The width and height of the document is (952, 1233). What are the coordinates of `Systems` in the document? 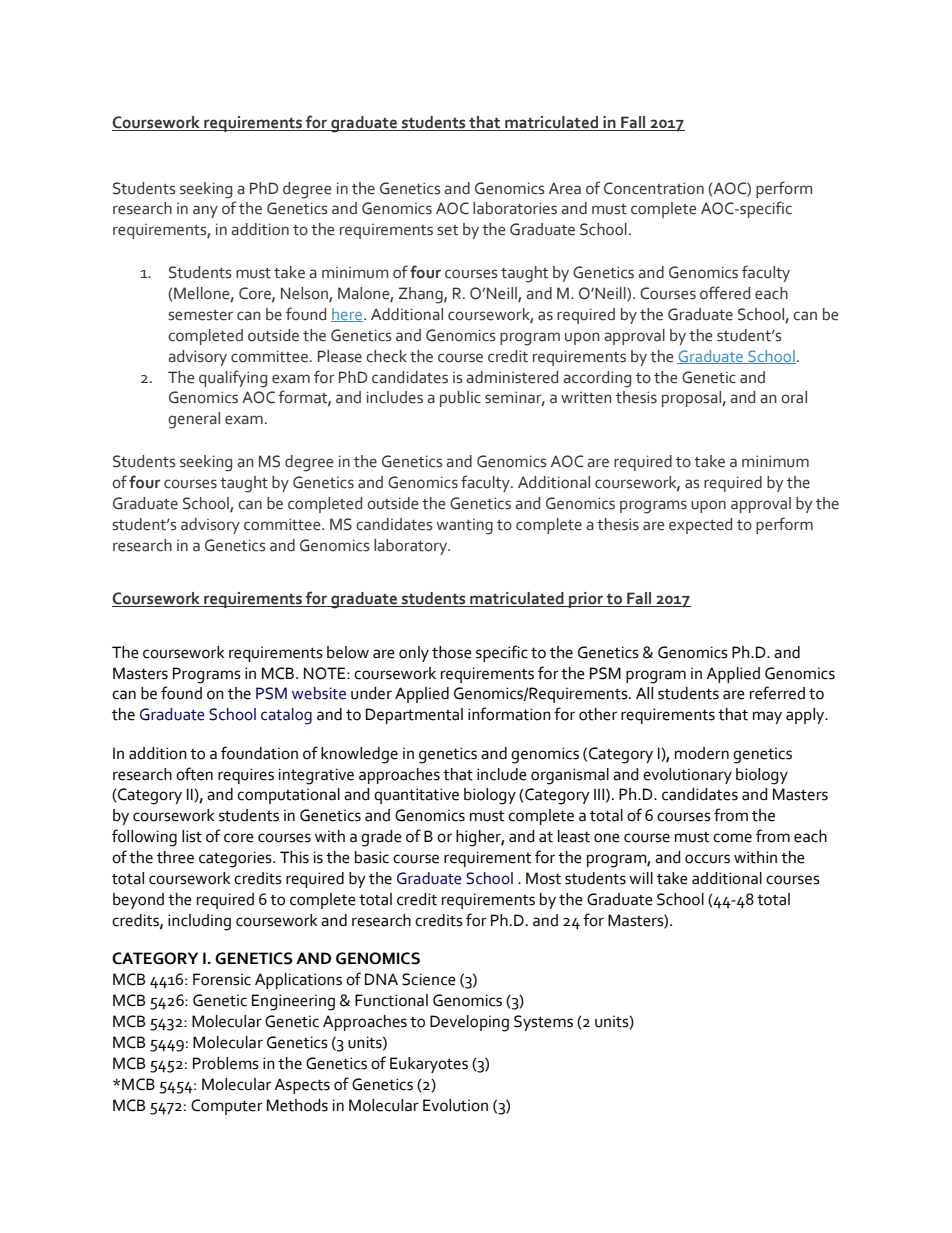 It's located at (543, 1023).
